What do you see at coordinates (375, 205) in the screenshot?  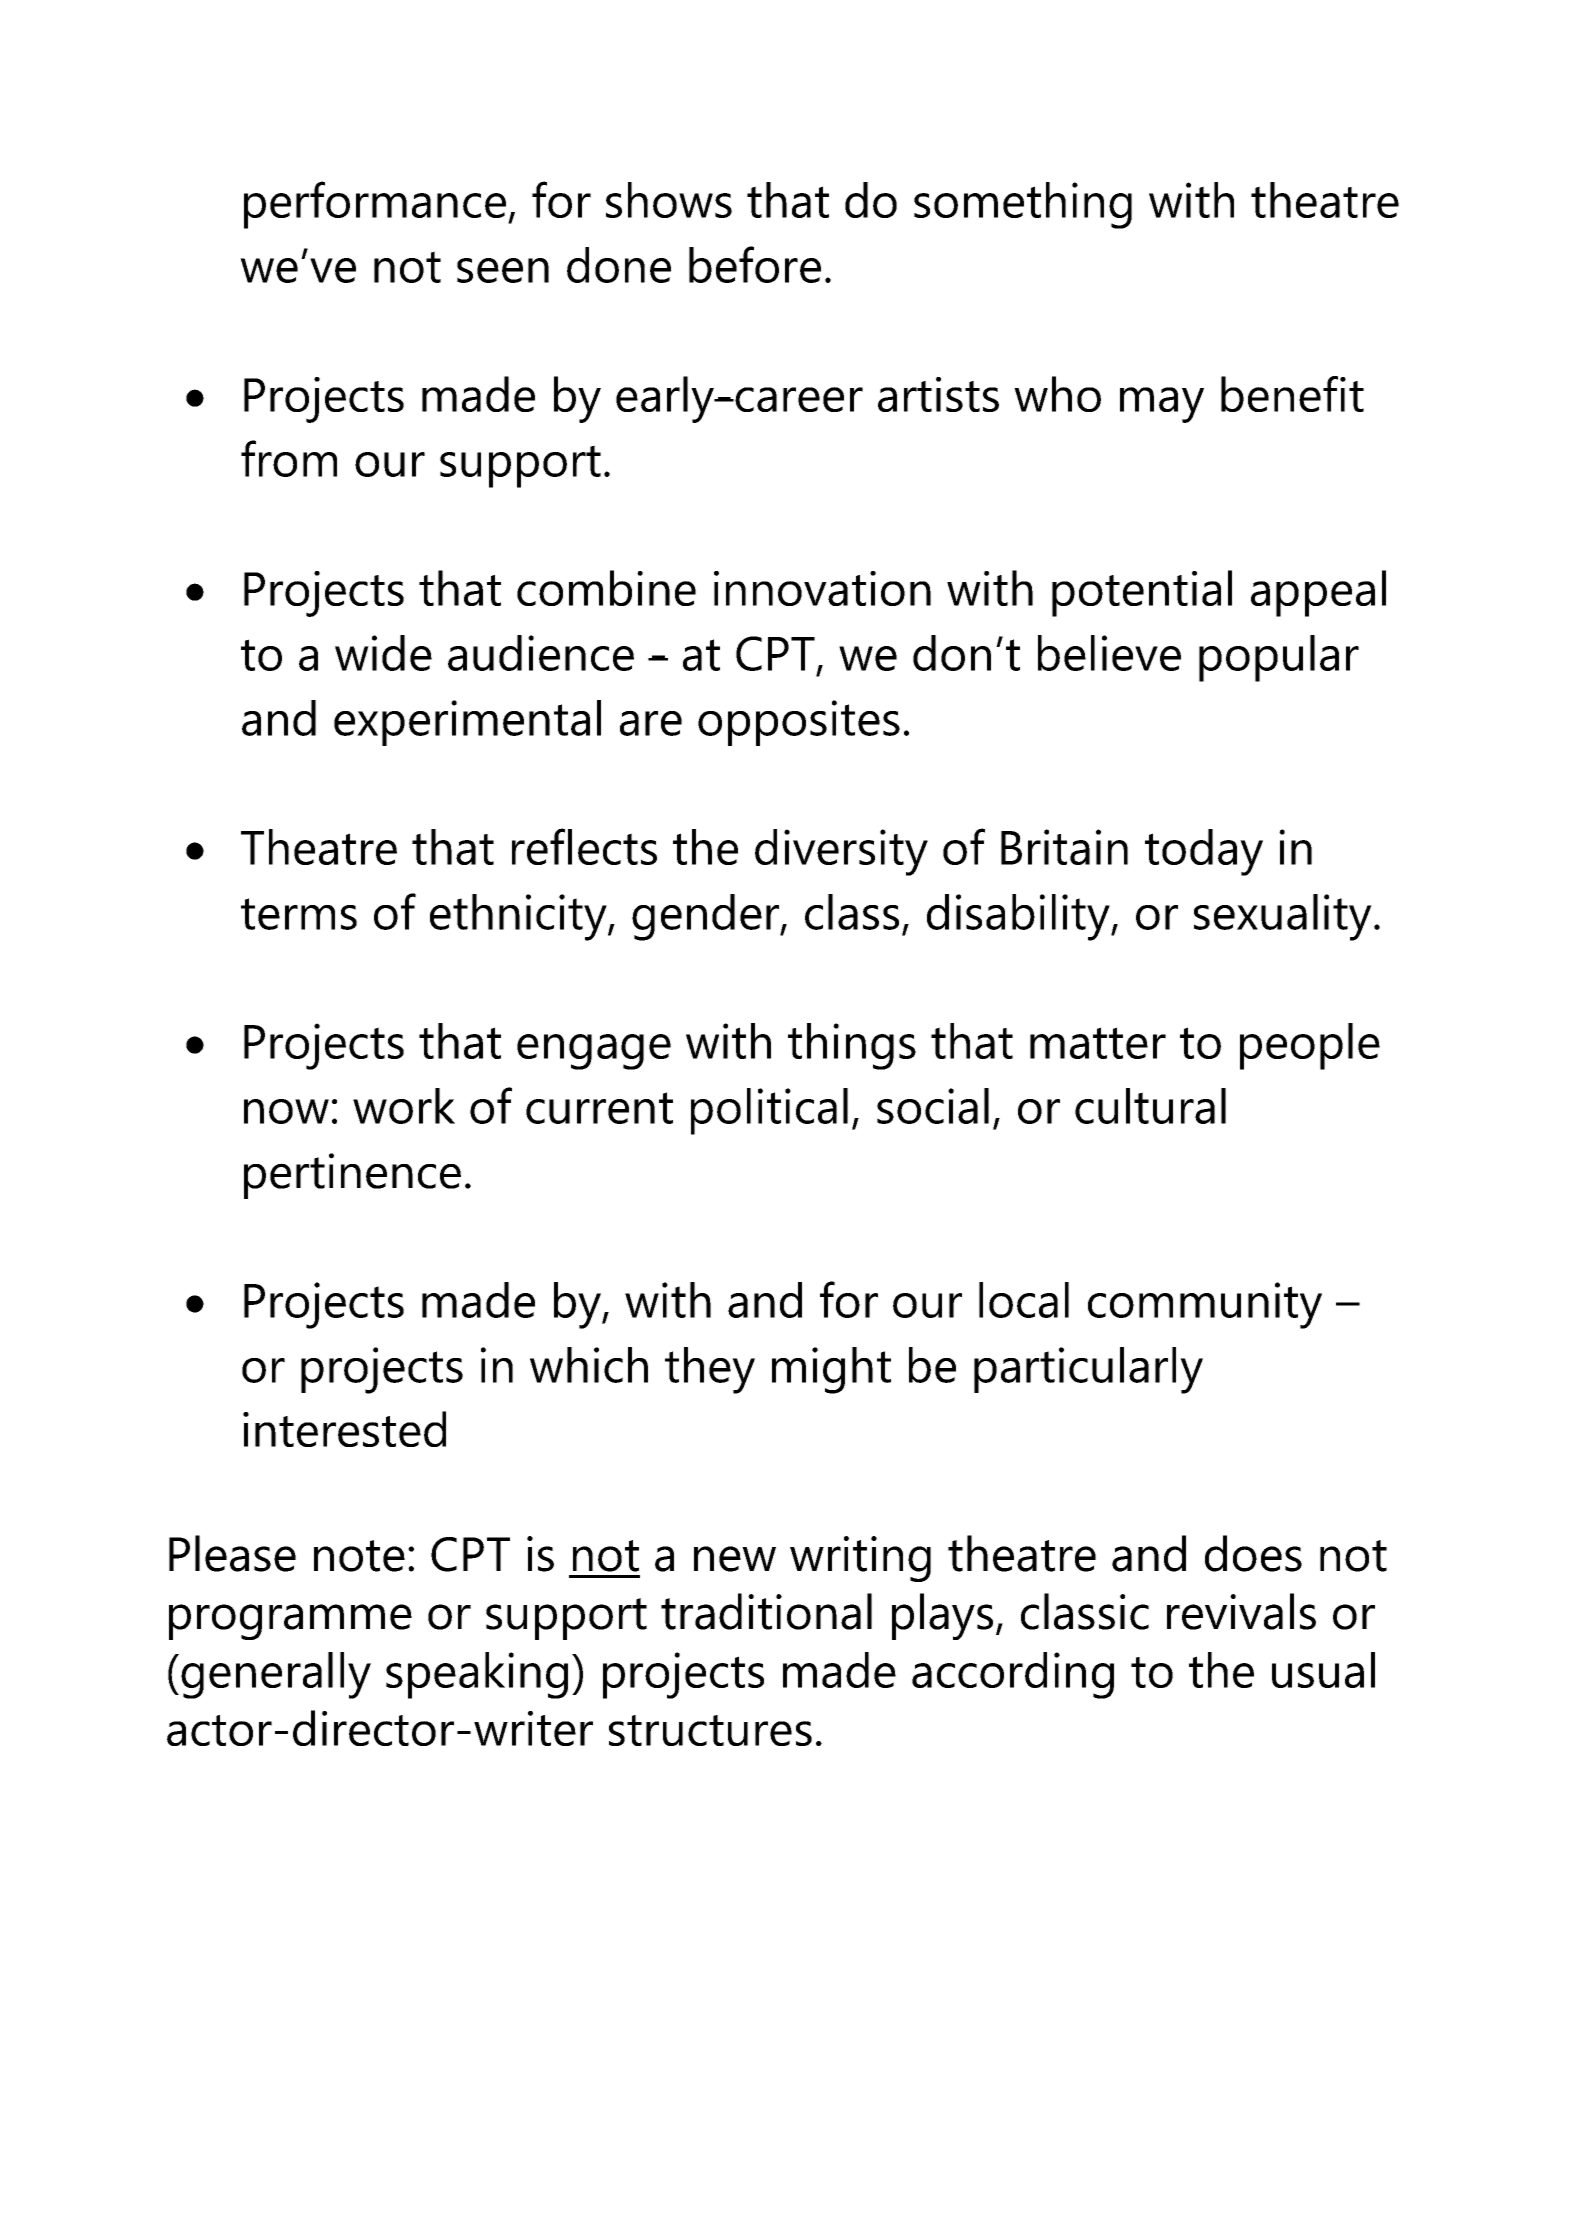 I see `performance` at bounding box center [375, 205].
